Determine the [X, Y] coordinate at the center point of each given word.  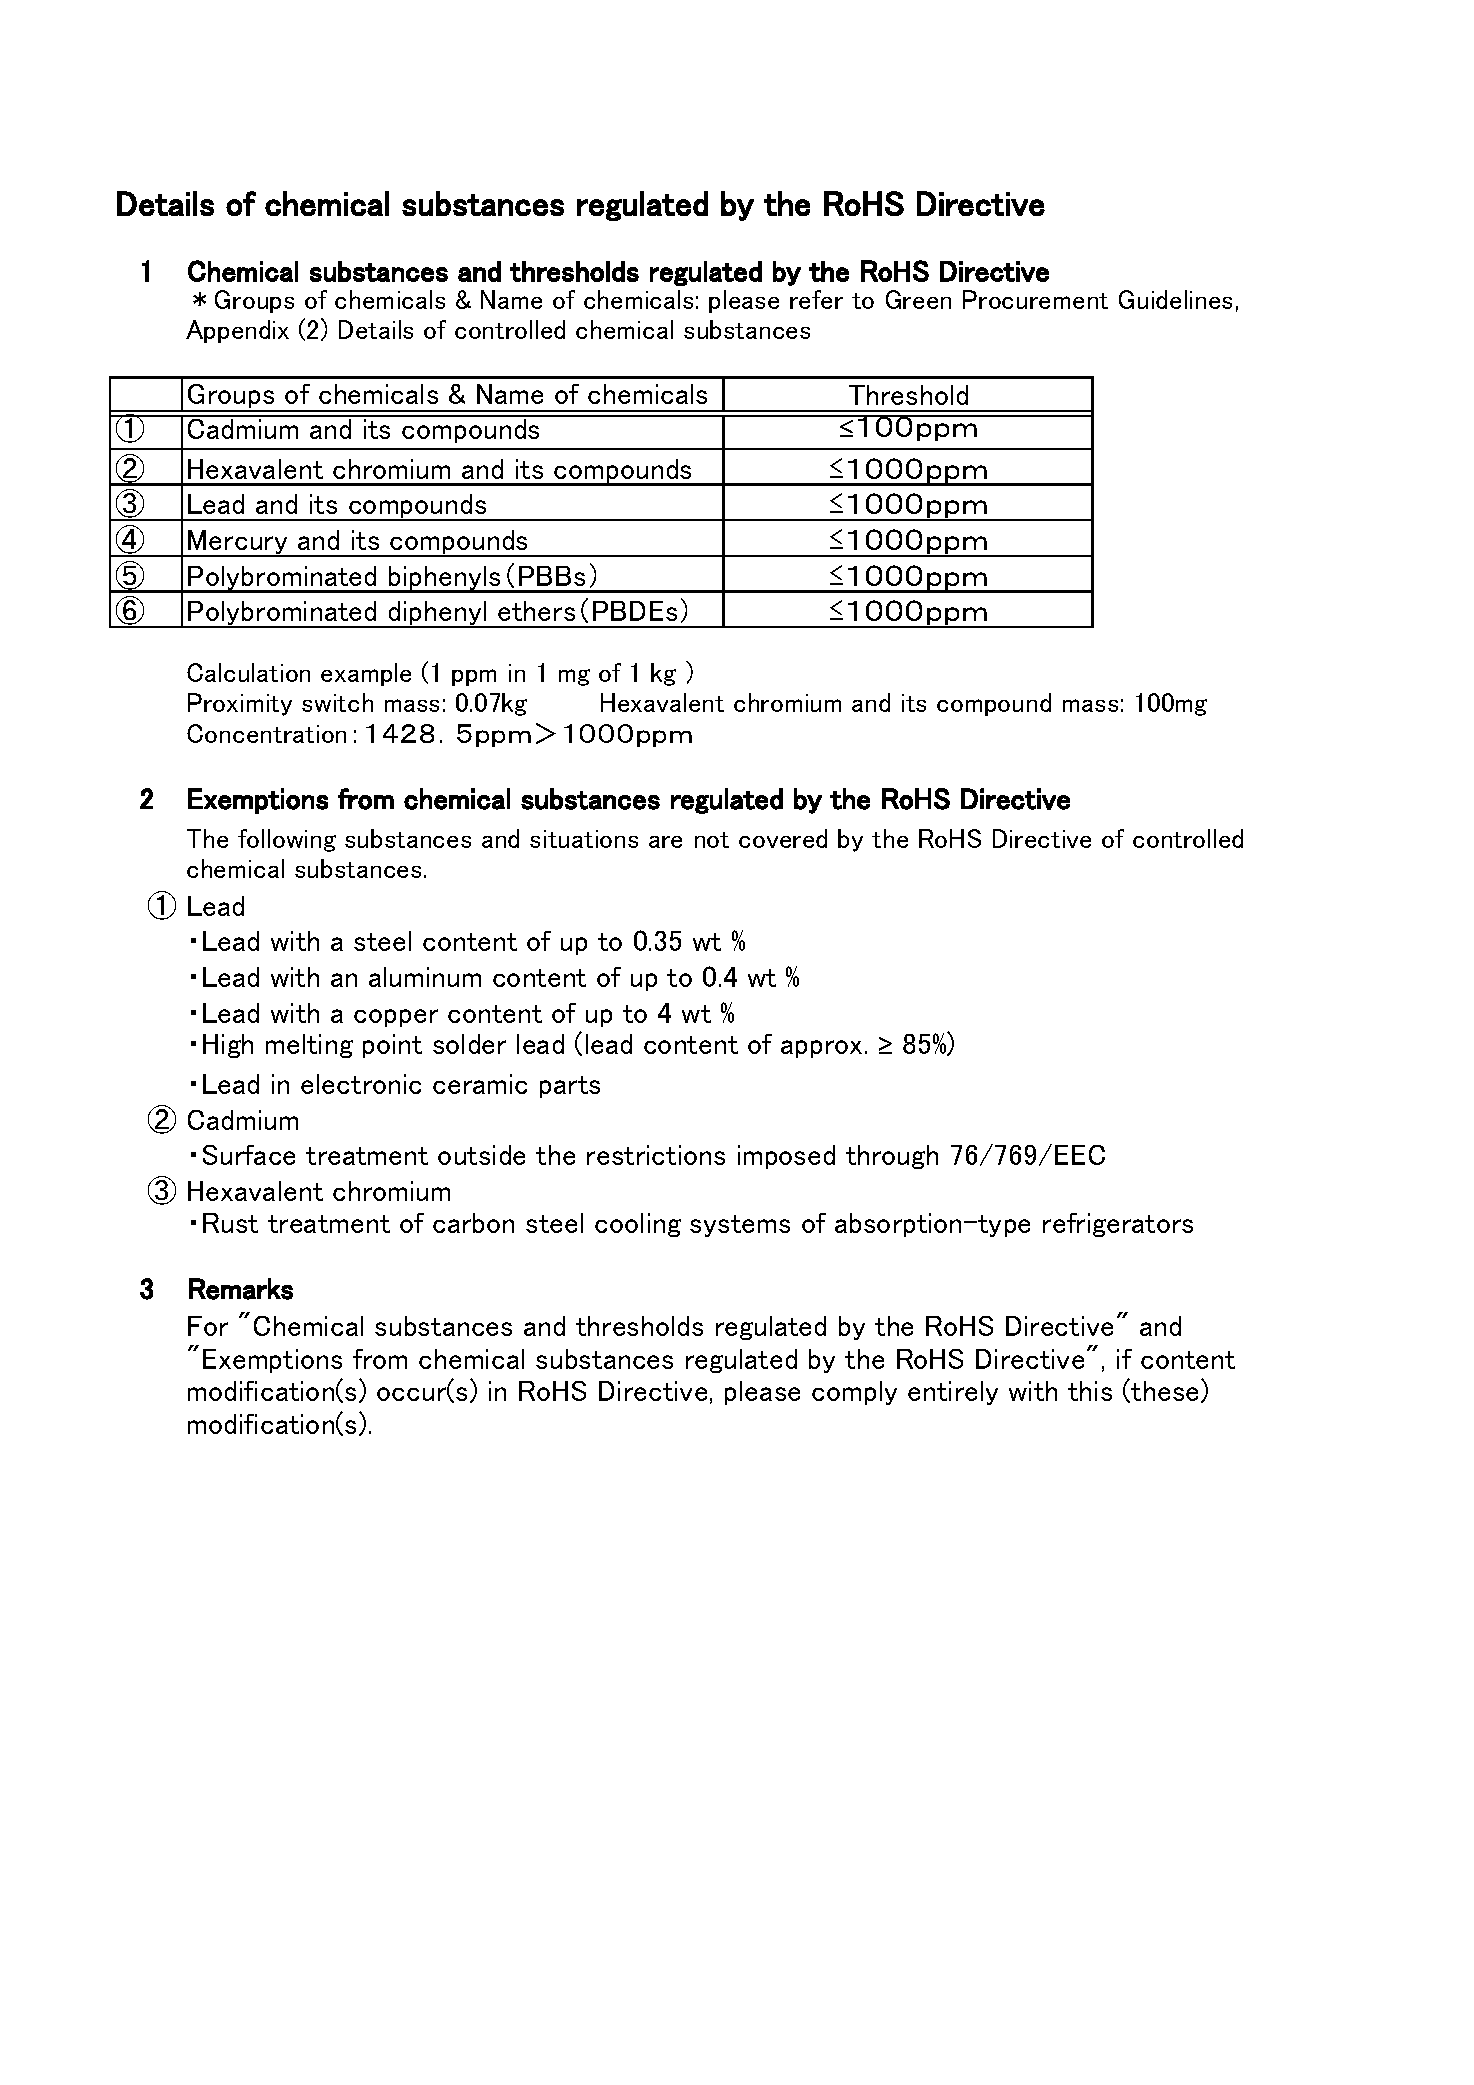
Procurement [1035, 299]
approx [821, 1049]
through [892, 1157]
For [208, 1326]
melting [309, 1046]
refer [816, 299]
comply [854, 1393]
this [1090, 1391]
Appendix [237, 331]
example [366, 674]
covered [783, 838]
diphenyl [438, 614]
